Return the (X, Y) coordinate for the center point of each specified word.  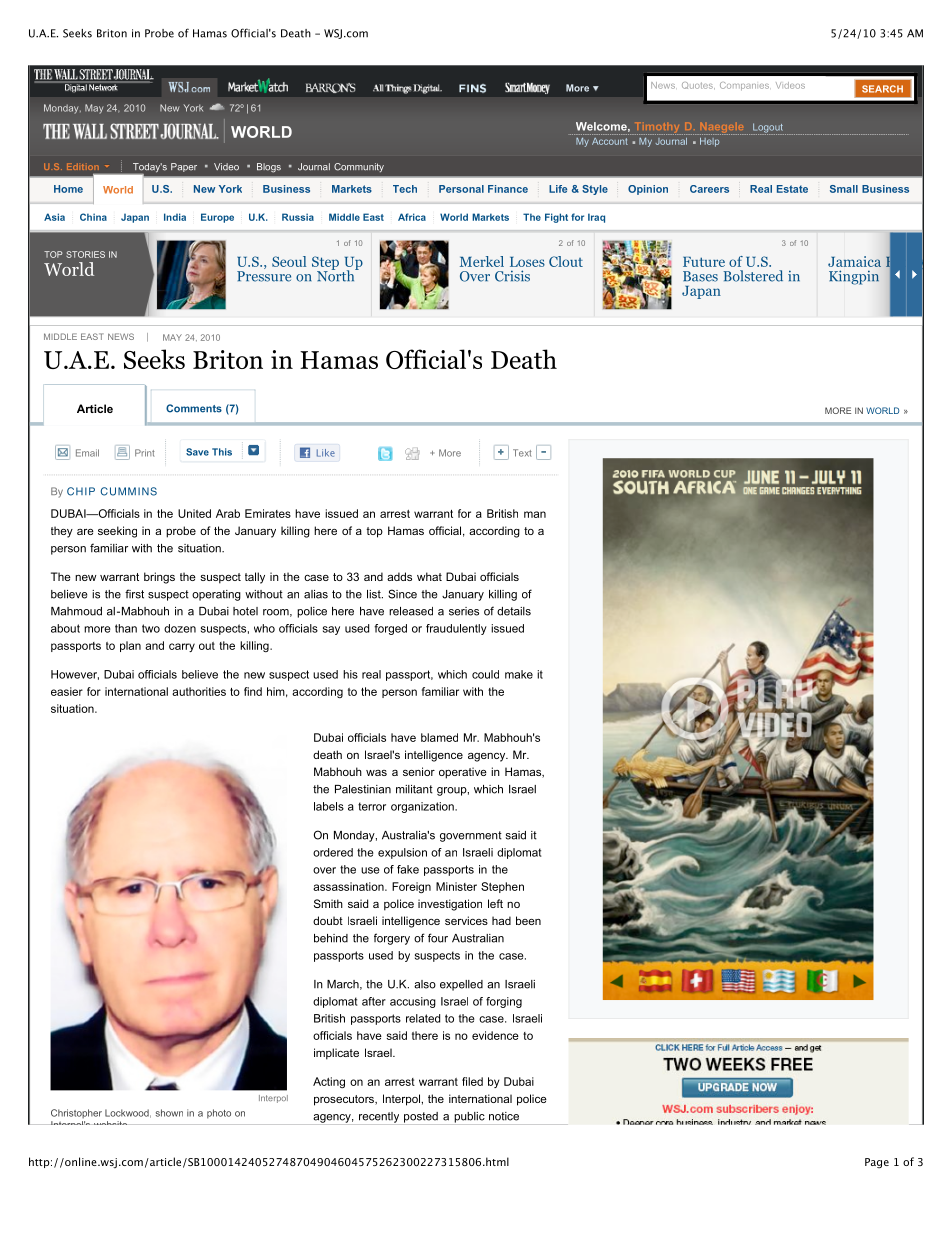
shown (169, 1113)
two (151, 628)
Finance (508, 189)
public (469, 1118)
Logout (767, 129)
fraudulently (456, 629)
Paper (184, 167)
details (514, 611)
